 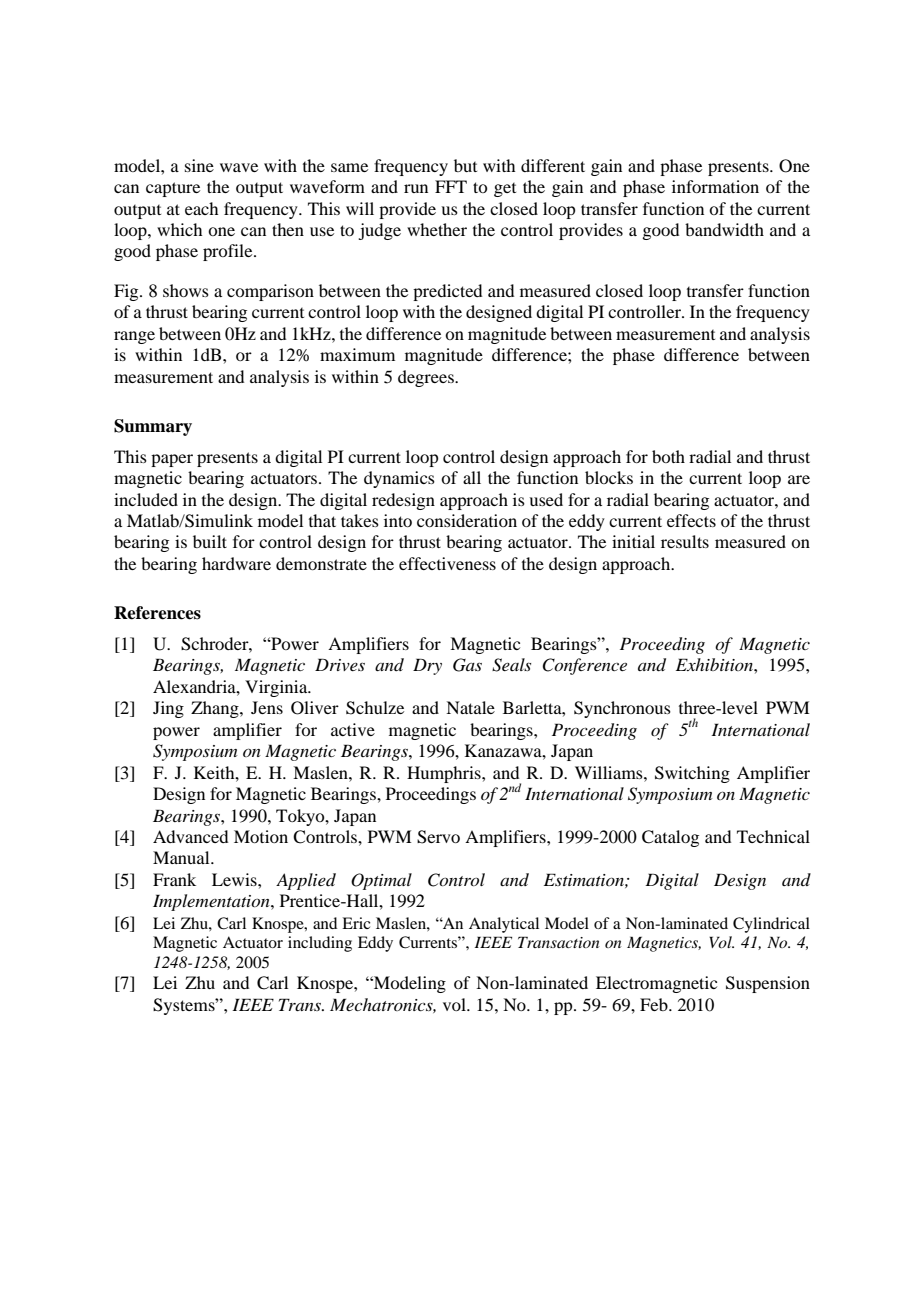 What do you see at coordinates (668, 456) in the document?
I see `both` at bounding box center [668, 456].
